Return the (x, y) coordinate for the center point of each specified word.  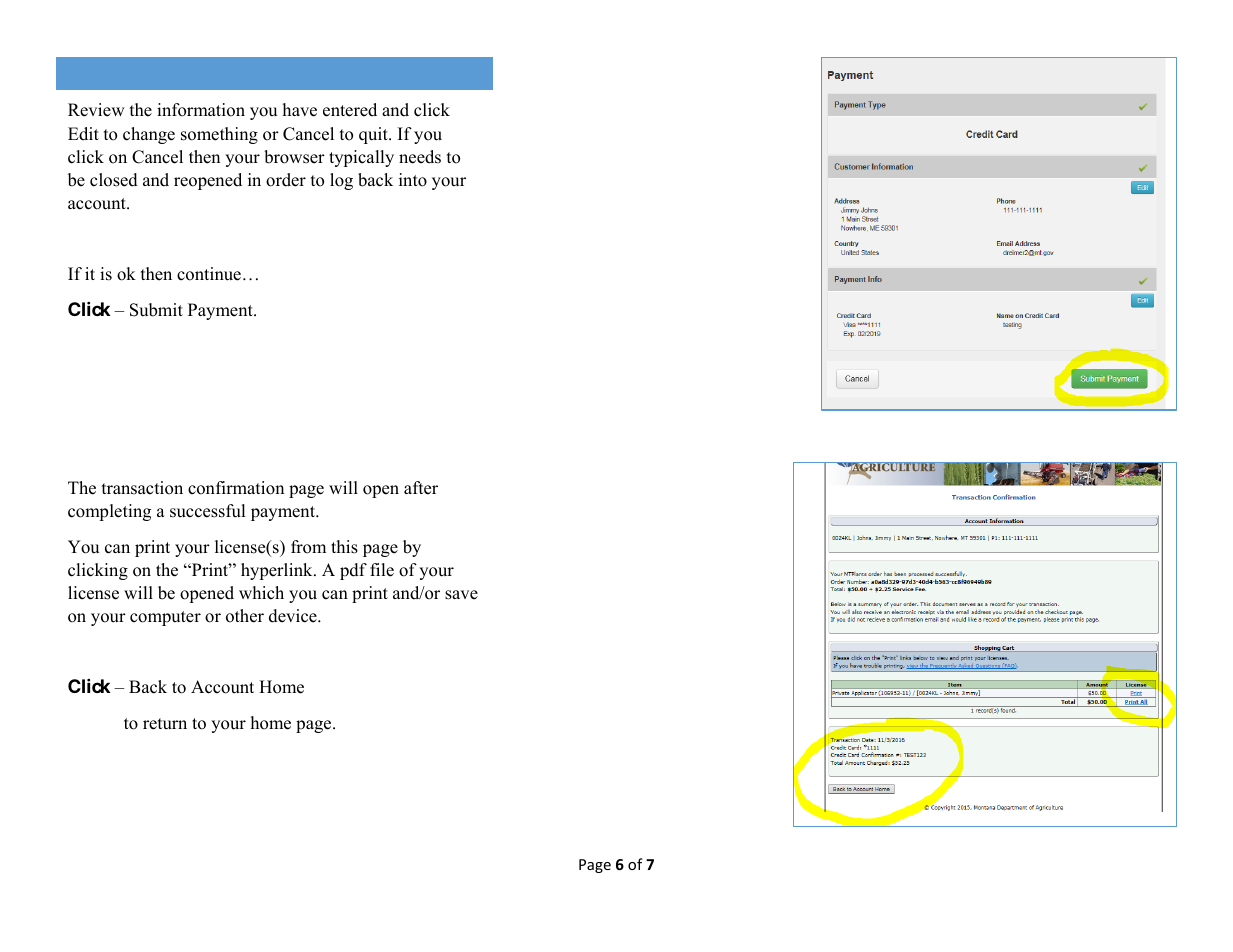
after (421, 488)
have (300, 110)
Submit (156, 310)
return (165, 724)
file (382, 570)
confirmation (236, 488)
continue (209, 274)
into (413, 180)
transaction (142, 488)
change (149, 135)
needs (420, 157)
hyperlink (278, 571)
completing (109, 512)
